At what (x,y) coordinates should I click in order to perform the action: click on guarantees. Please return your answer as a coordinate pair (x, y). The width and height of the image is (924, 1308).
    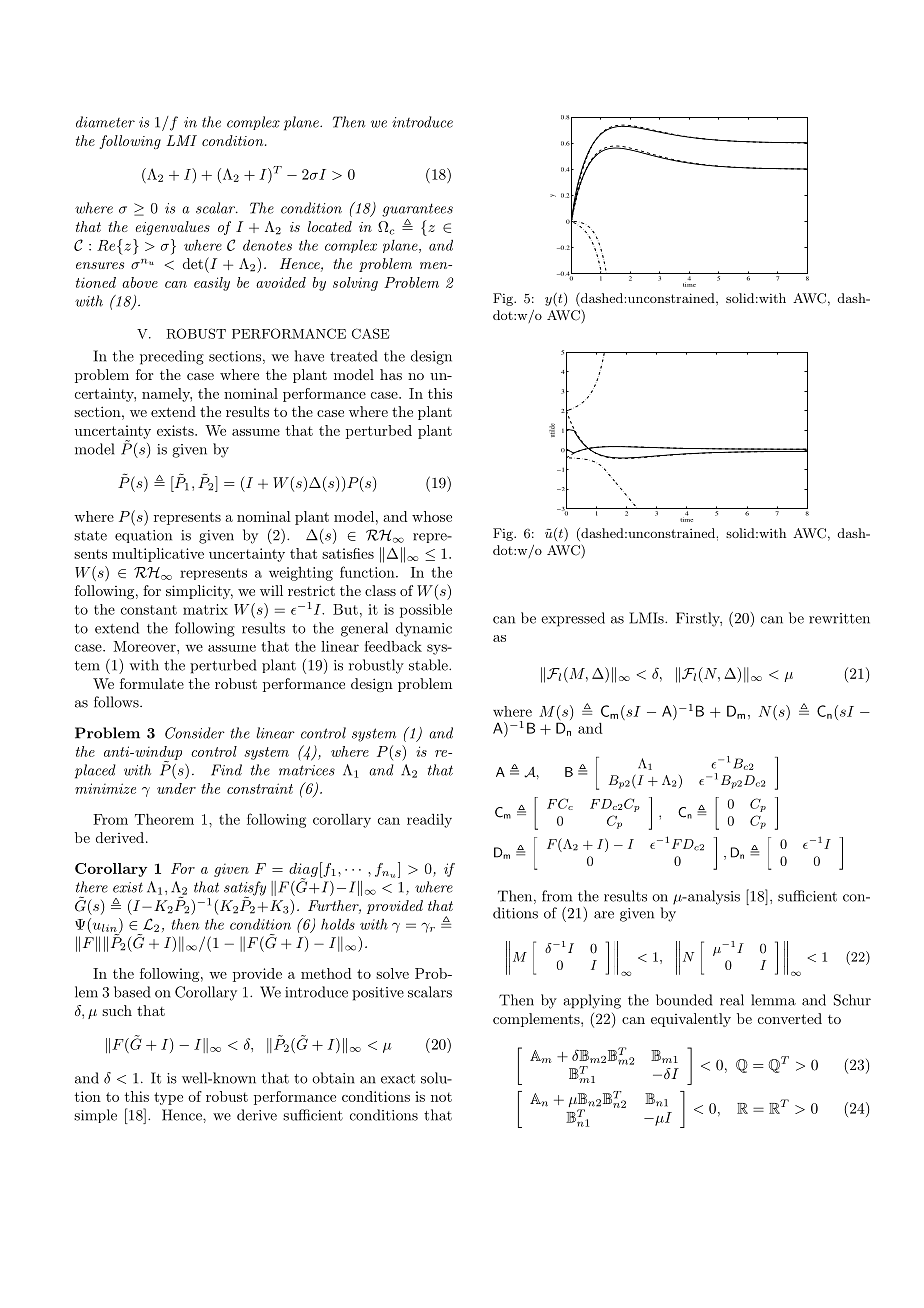
    Looking at the image, I should click on (417, 210).
